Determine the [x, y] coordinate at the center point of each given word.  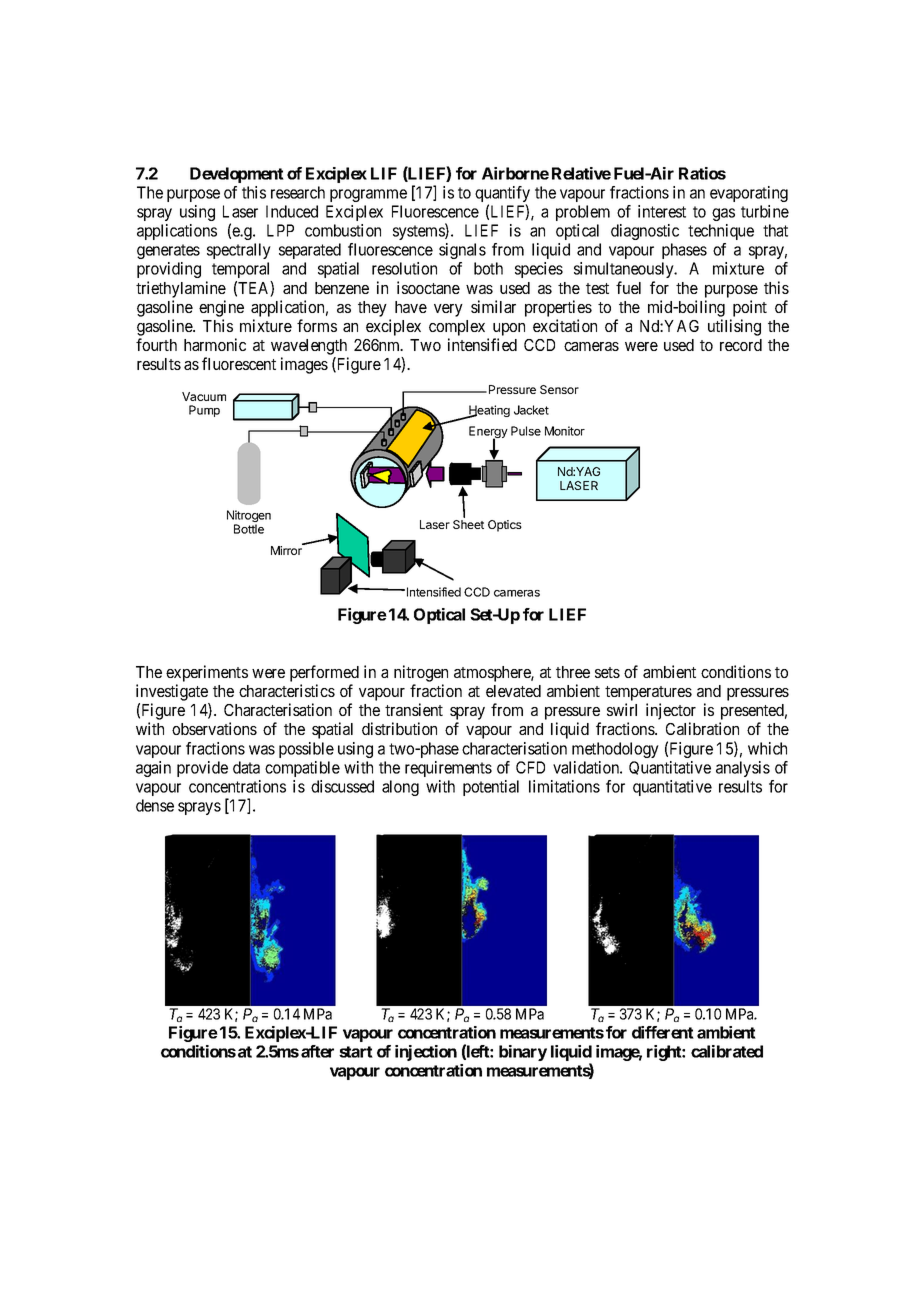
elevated [513, 691]
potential [491, 788]
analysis [743, 769]
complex [457, 328]
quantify [502, 195]
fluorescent [239, 363]
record [741, 345]
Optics [505, 526]
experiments [207, 673]
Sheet [468, 524]
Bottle [249, 529]
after [317, 1051]
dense [155, 805]
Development [237, 175]
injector [671, 711]
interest [662, 211]
